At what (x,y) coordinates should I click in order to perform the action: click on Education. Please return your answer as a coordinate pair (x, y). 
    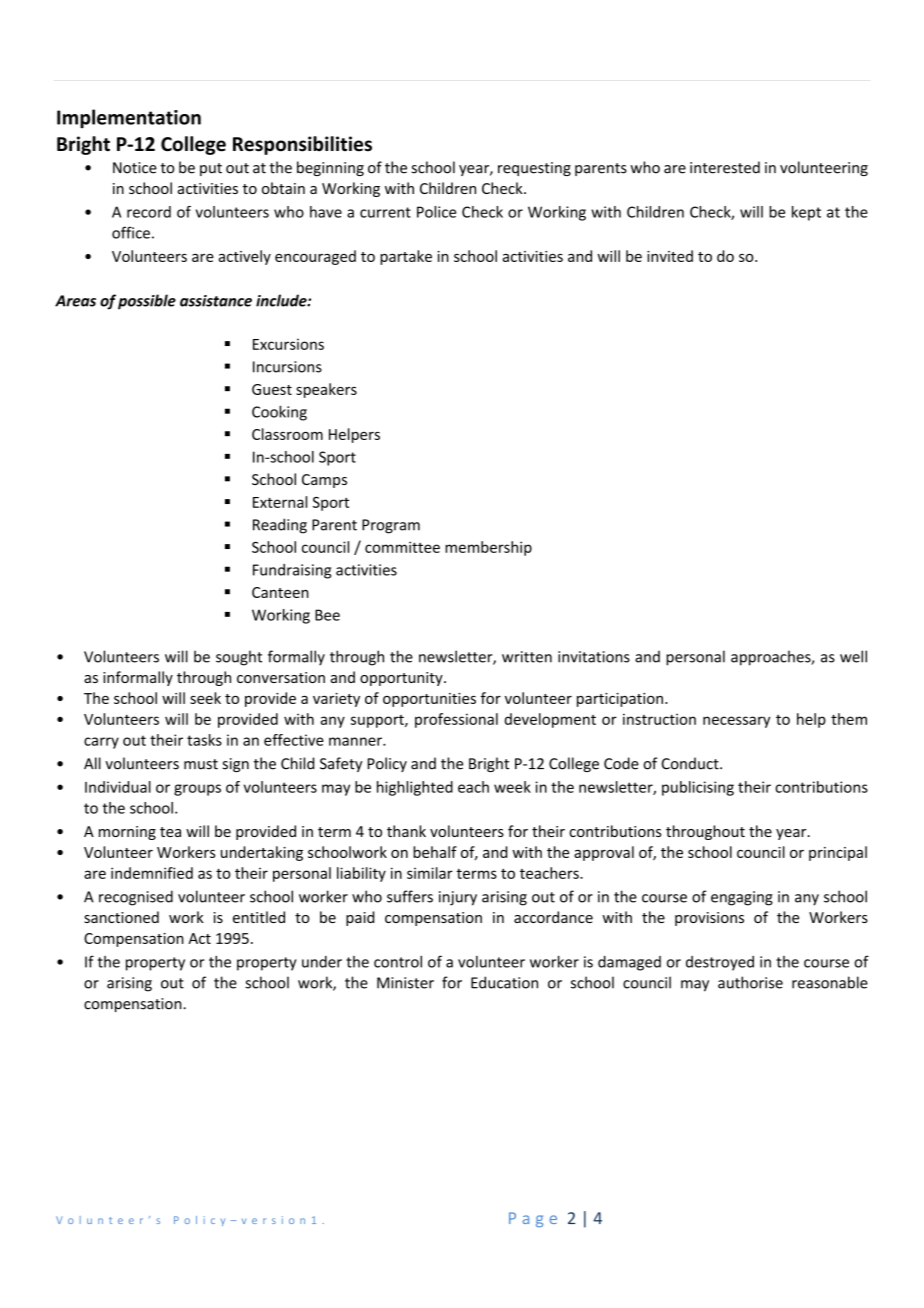
    Looking at the image, I should click on (504, 982).
